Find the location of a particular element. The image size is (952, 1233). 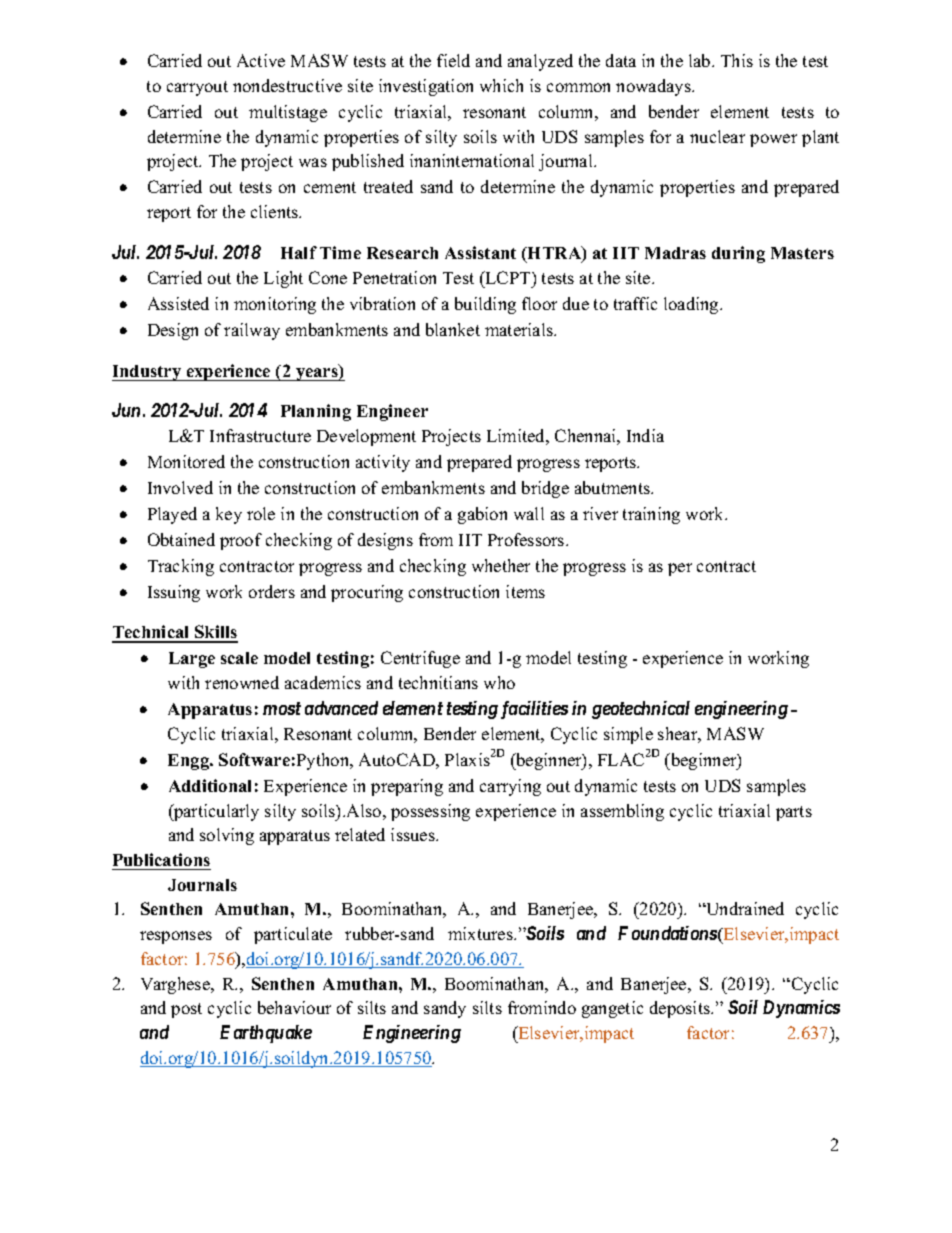

training is located at coordinates (651, 515).
